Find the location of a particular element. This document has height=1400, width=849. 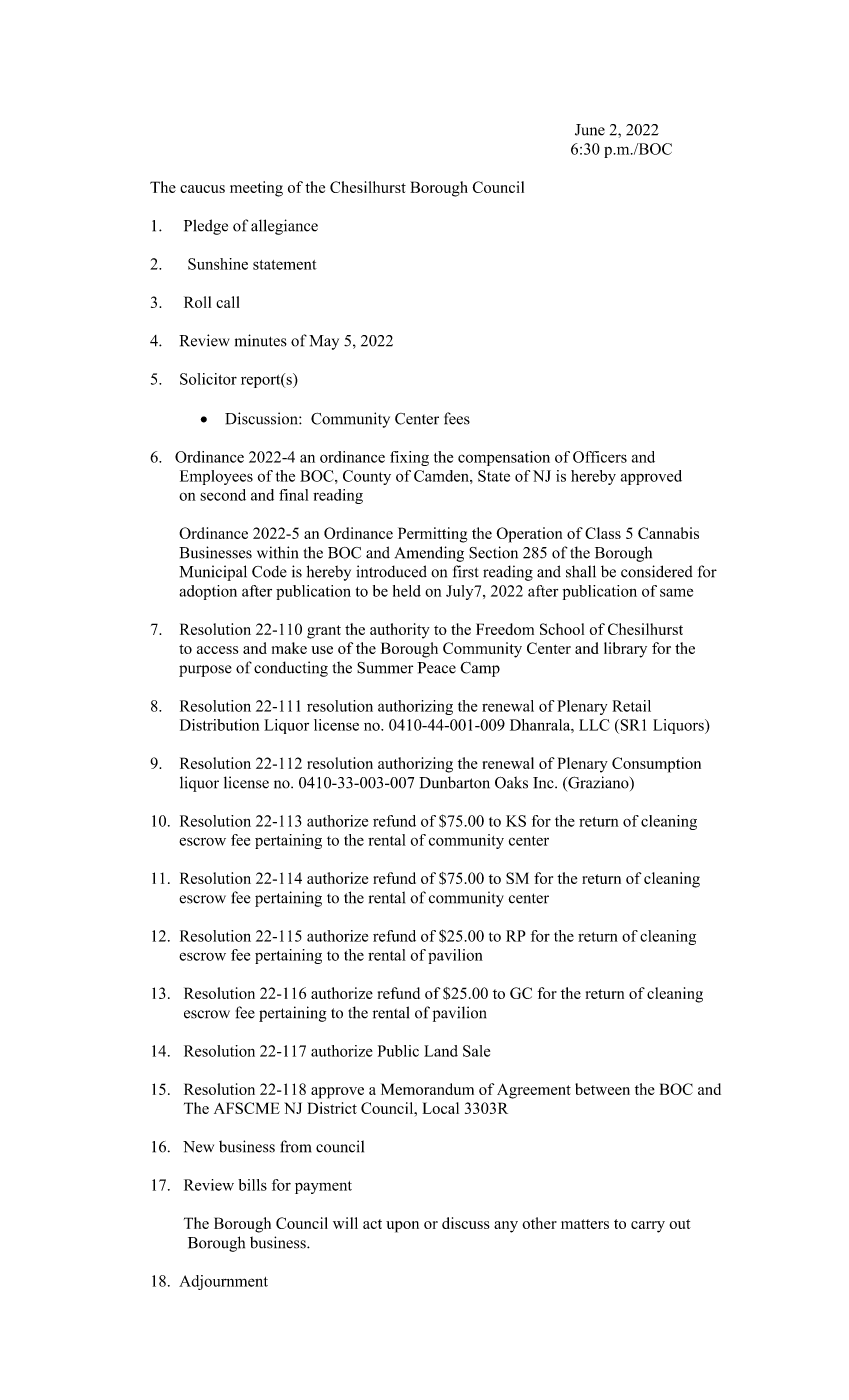

Permitting is located at coordinates (433, 535).
